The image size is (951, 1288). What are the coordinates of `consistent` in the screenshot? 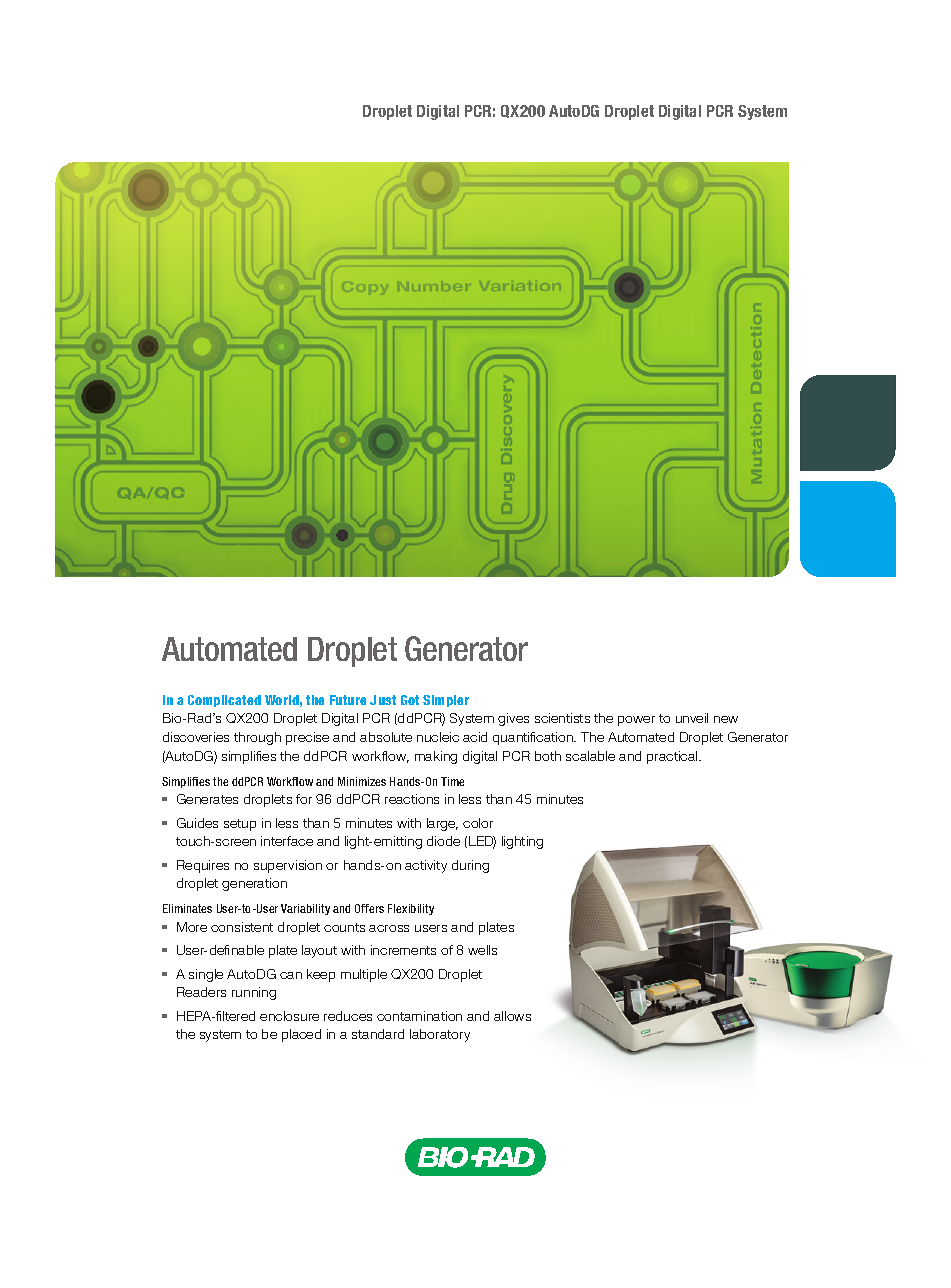 It's located at (242, 927).
